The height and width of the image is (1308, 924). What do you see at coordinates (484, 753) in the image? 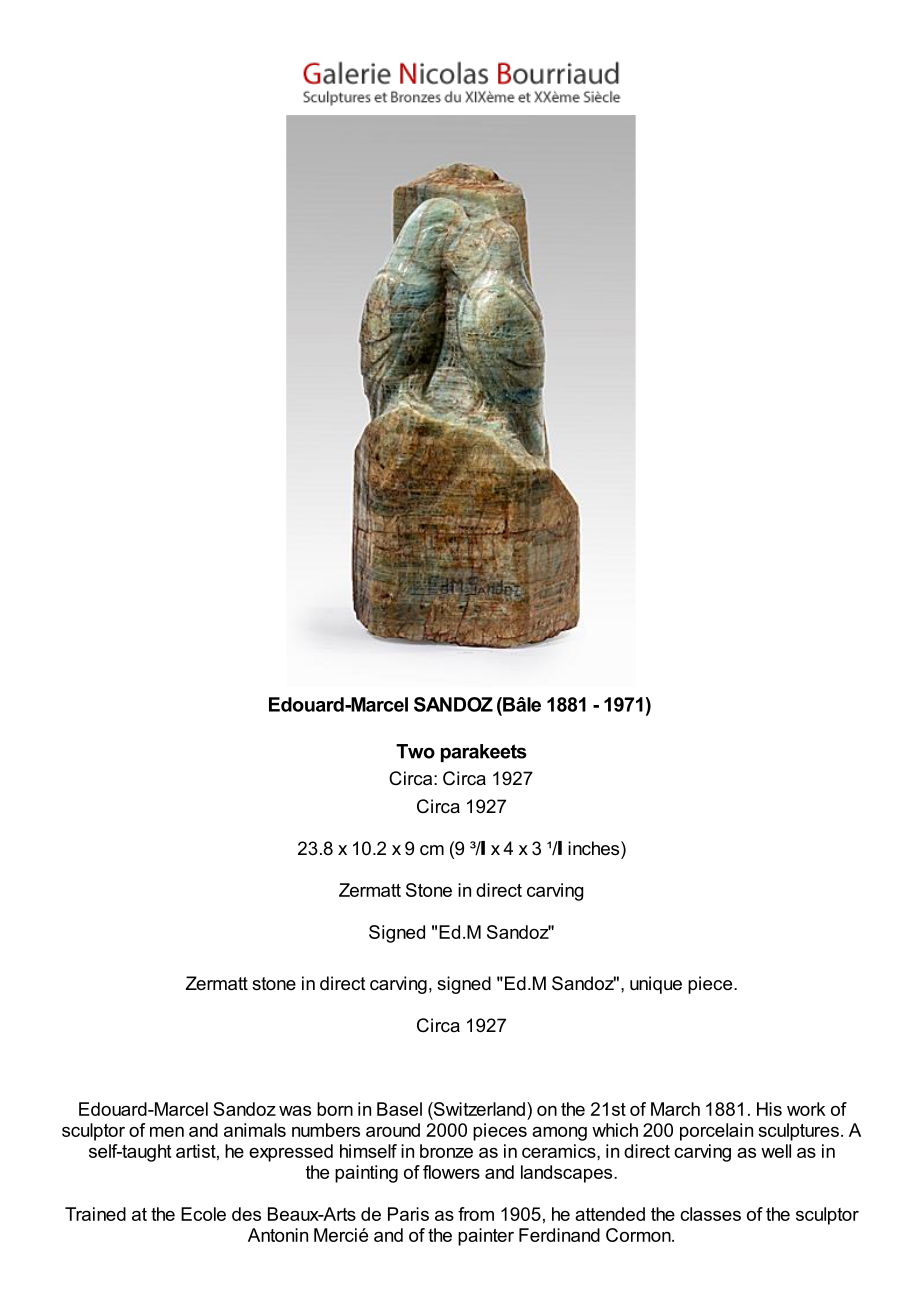
I see `parakeets` at bounding box center [484, 753].
